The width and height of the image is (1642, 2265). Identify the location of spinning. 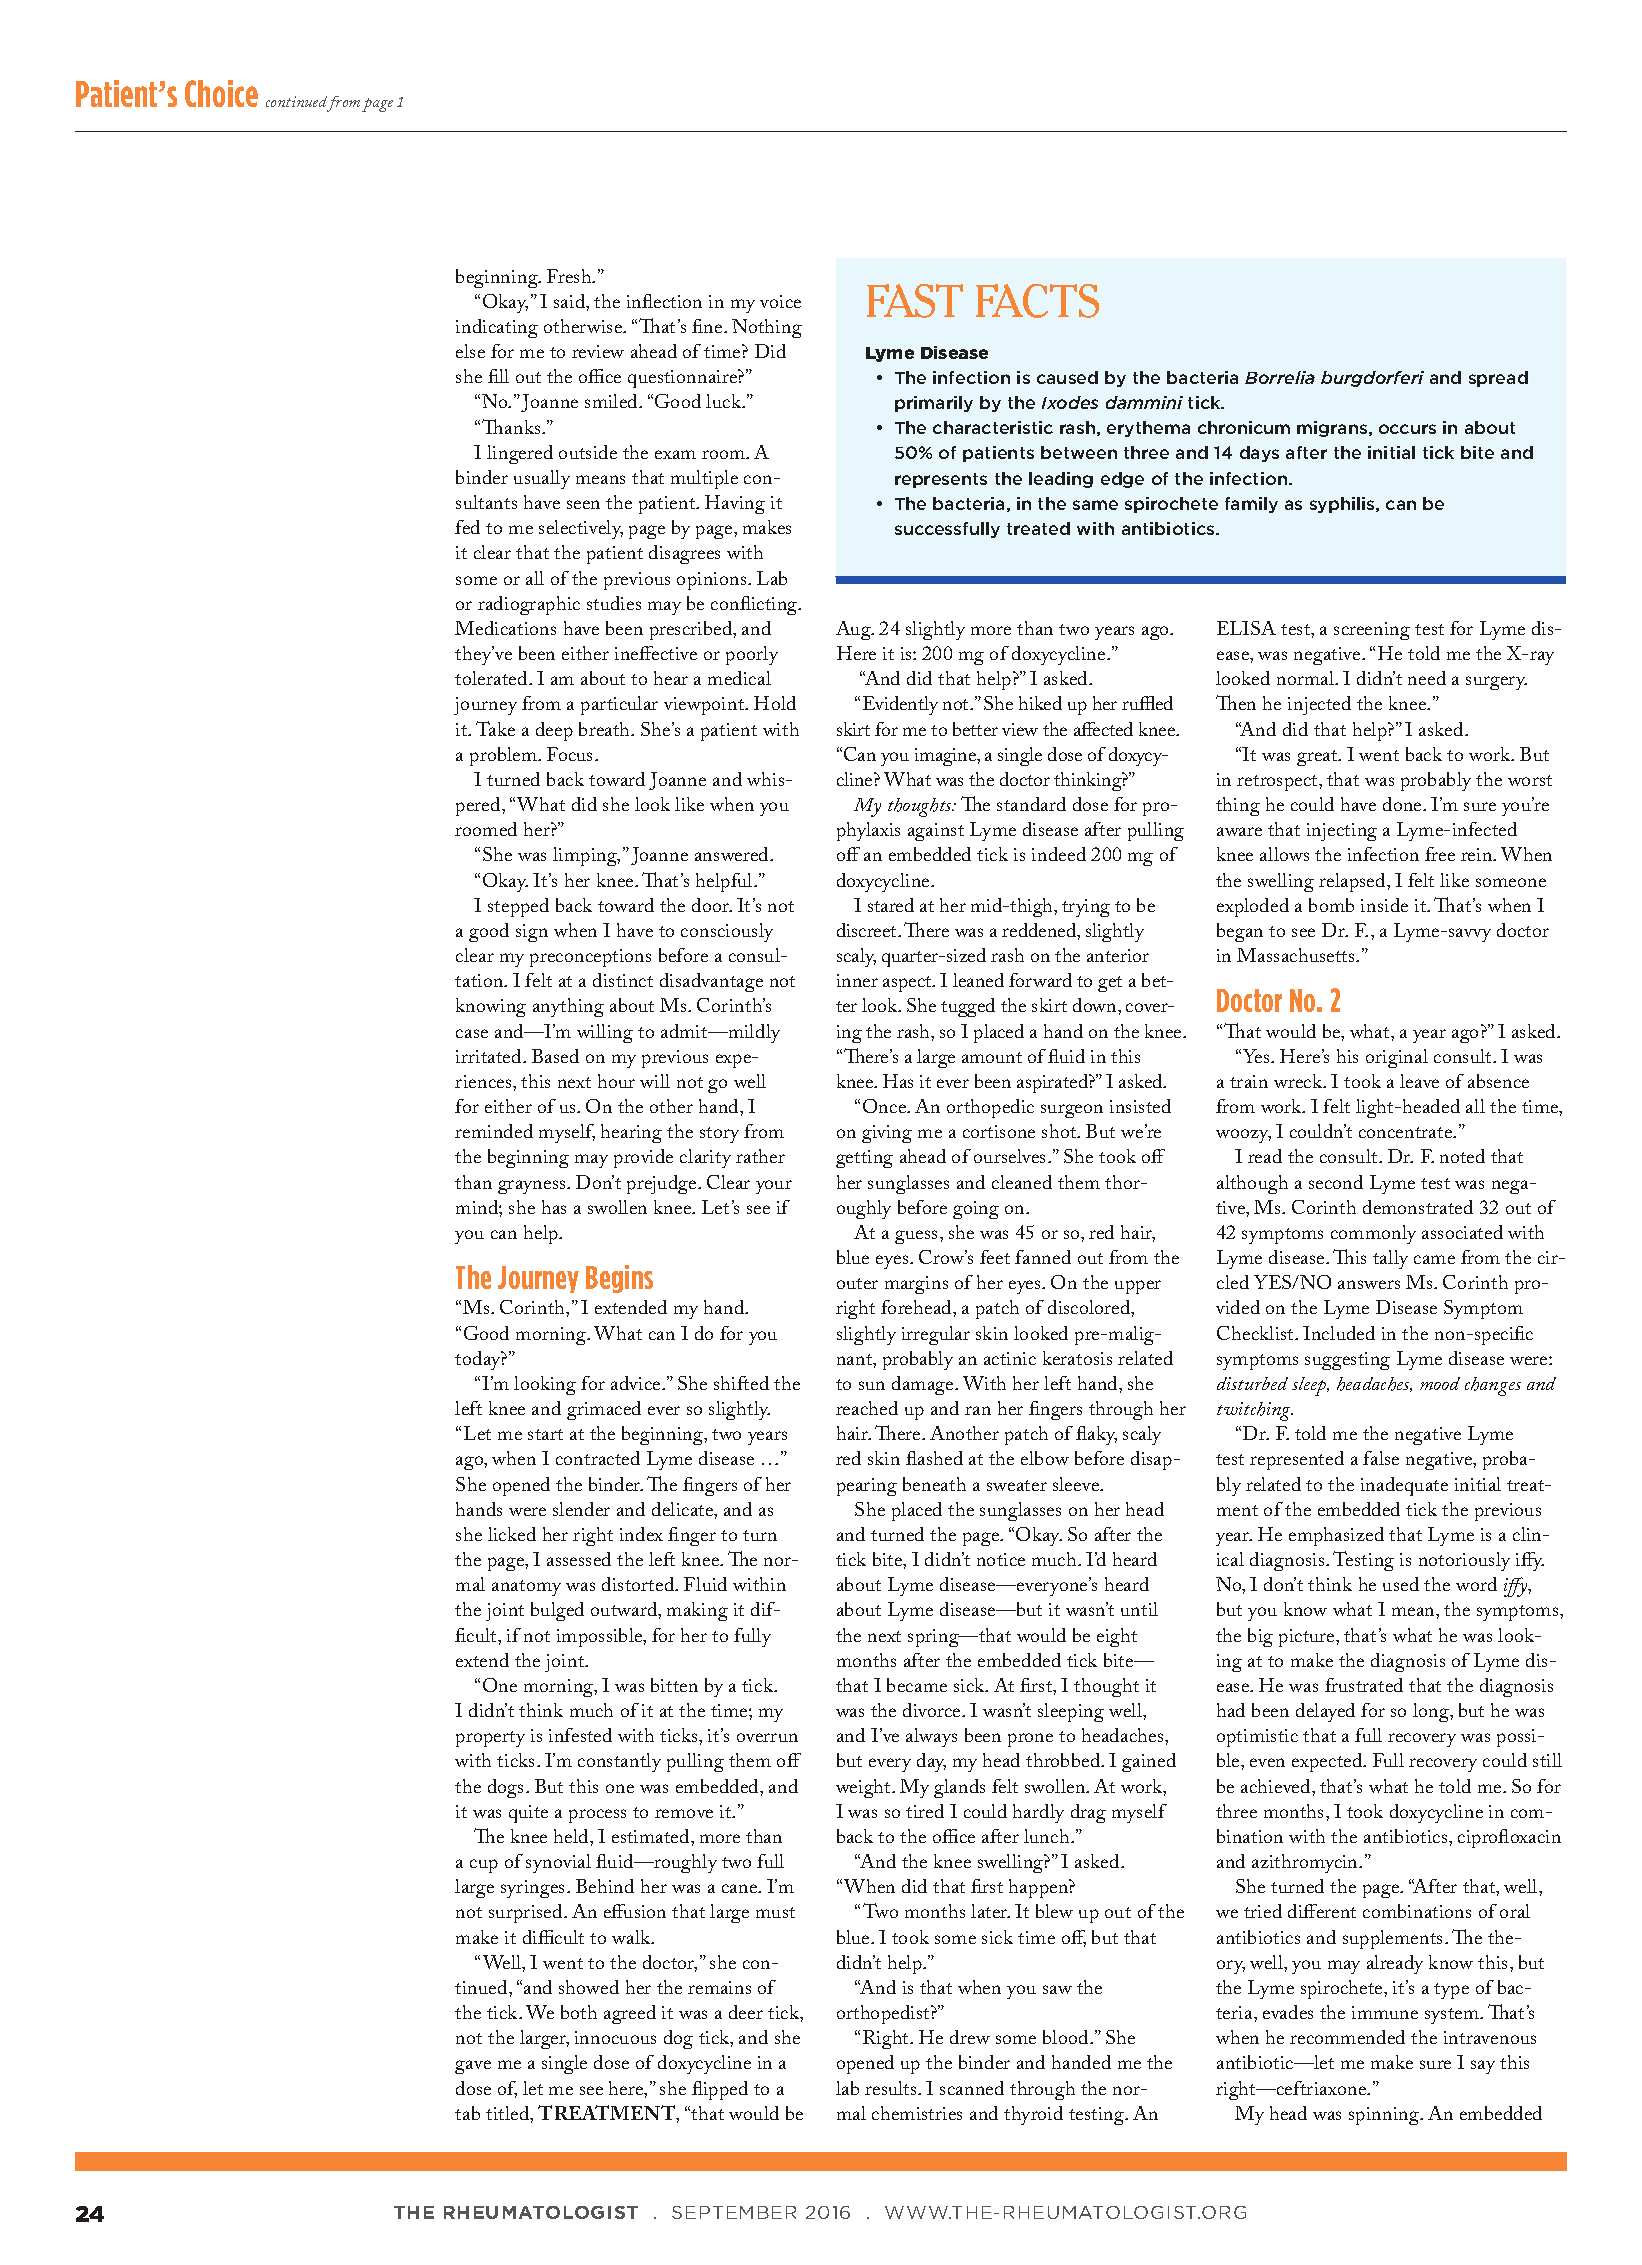
(1385, 2116).
